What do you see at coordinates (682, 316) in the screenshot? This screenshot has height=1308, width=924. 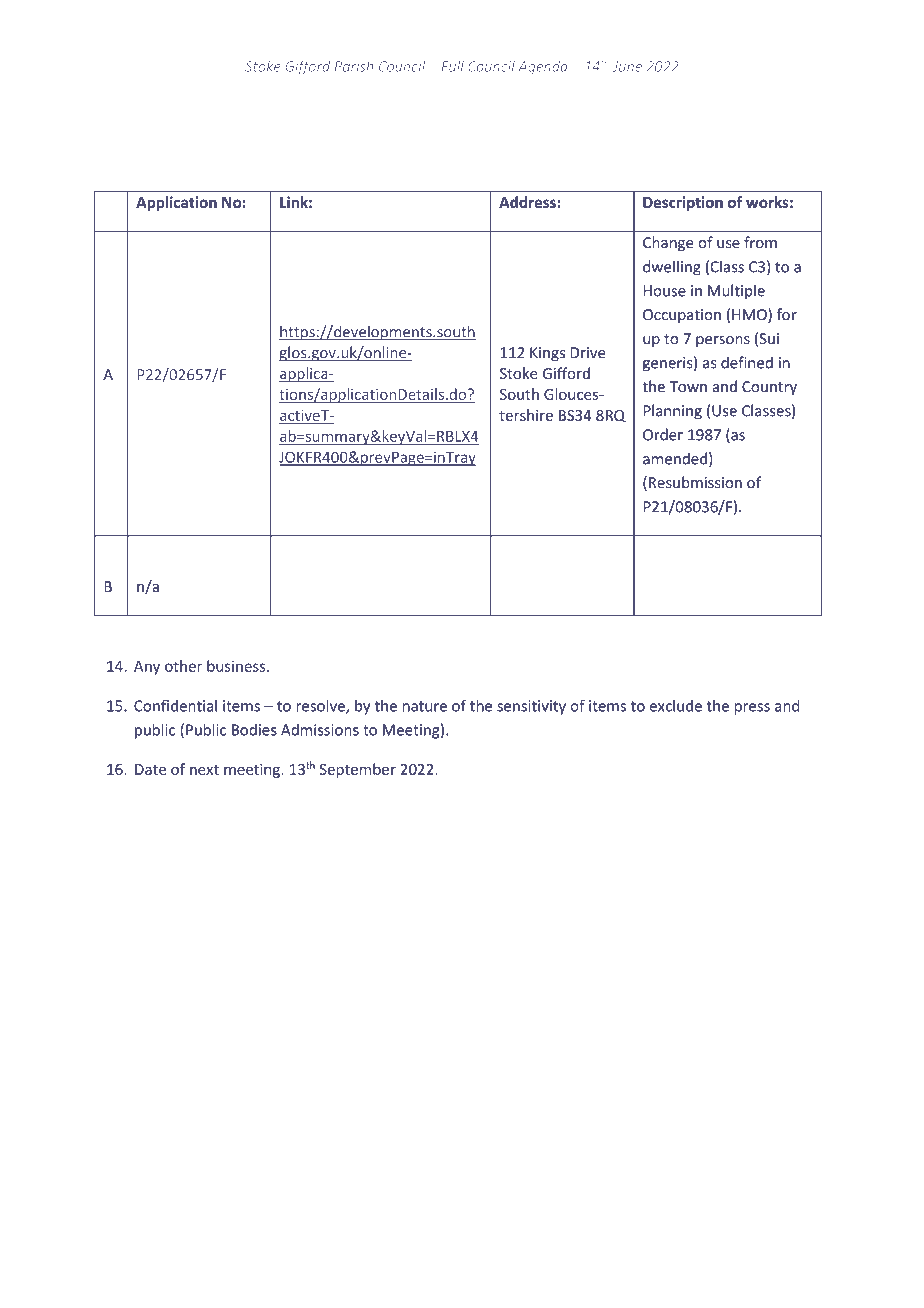 I see `Occupation` at bounding box center [682, 316].
